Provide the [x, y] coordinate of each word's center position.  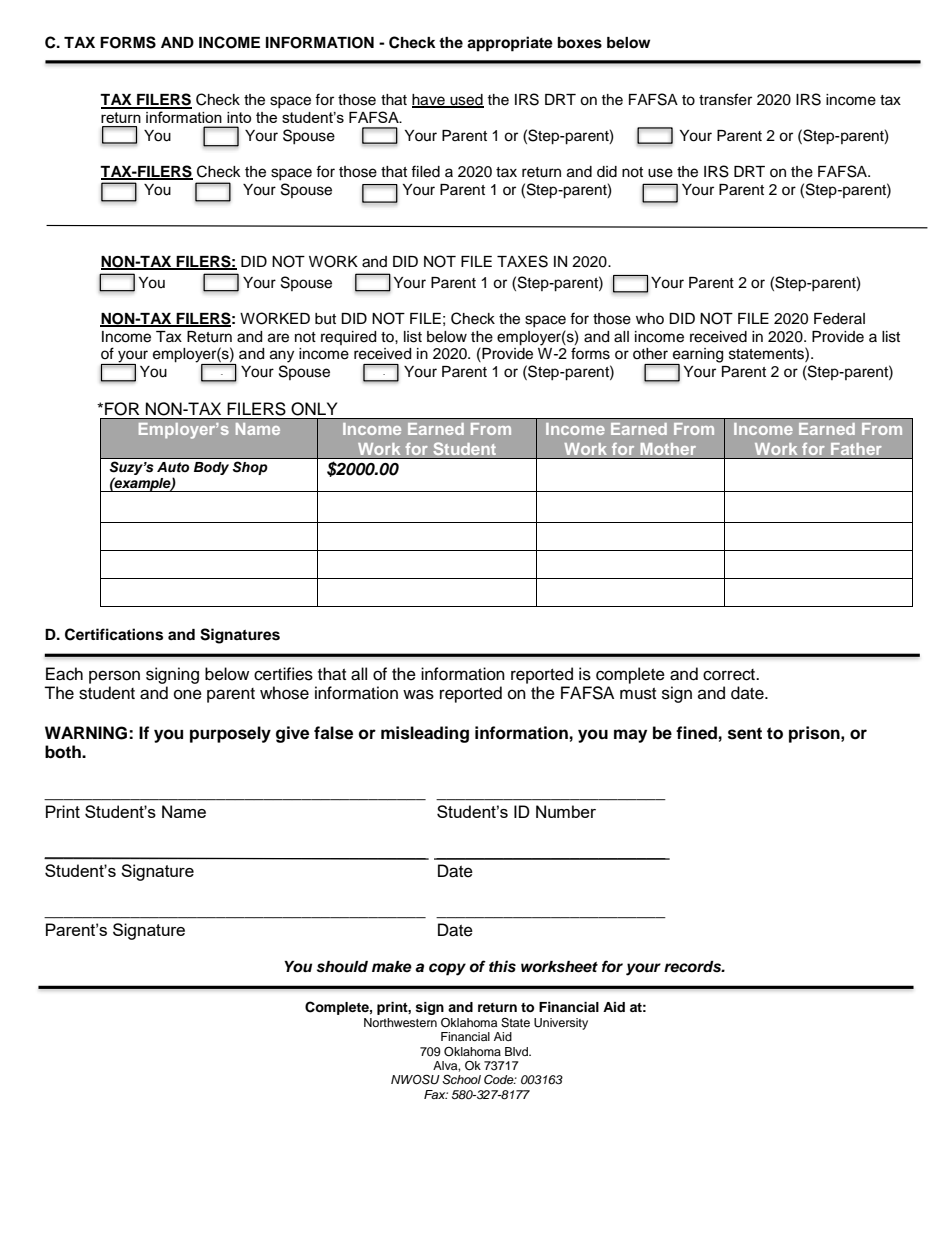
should [342, 967]
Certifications [114, 634]
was [418, 694]
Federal [839, 319]
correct [730, 675]
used [466, 101]
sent [745, 733]
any [282, 356]
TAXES [522, 261]
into [239, 117]
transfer [725, 99]
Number [566, 811]
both [64, 752]
